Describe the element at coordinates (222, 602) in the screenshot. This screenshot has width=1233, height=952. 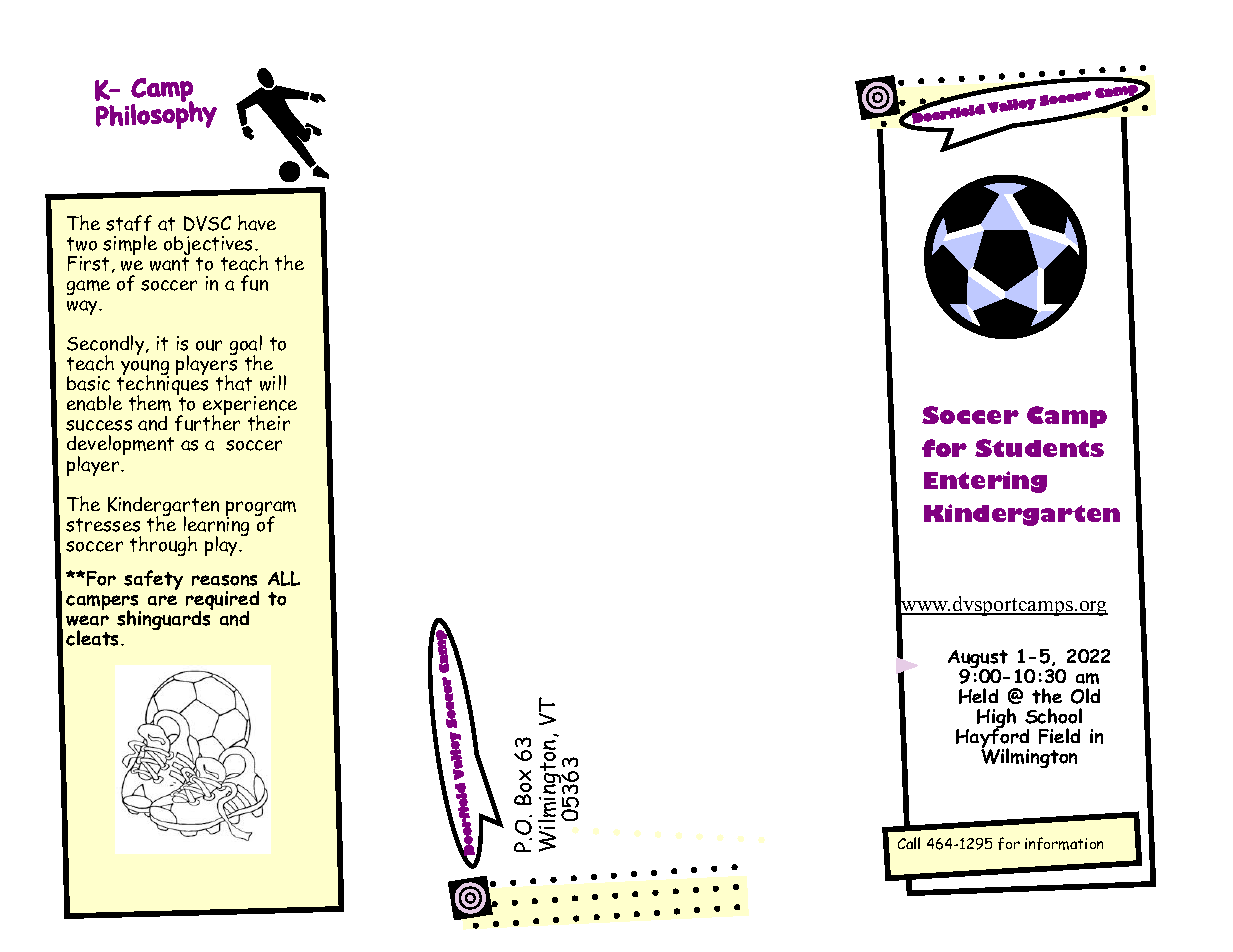
I see `required` at that location.
